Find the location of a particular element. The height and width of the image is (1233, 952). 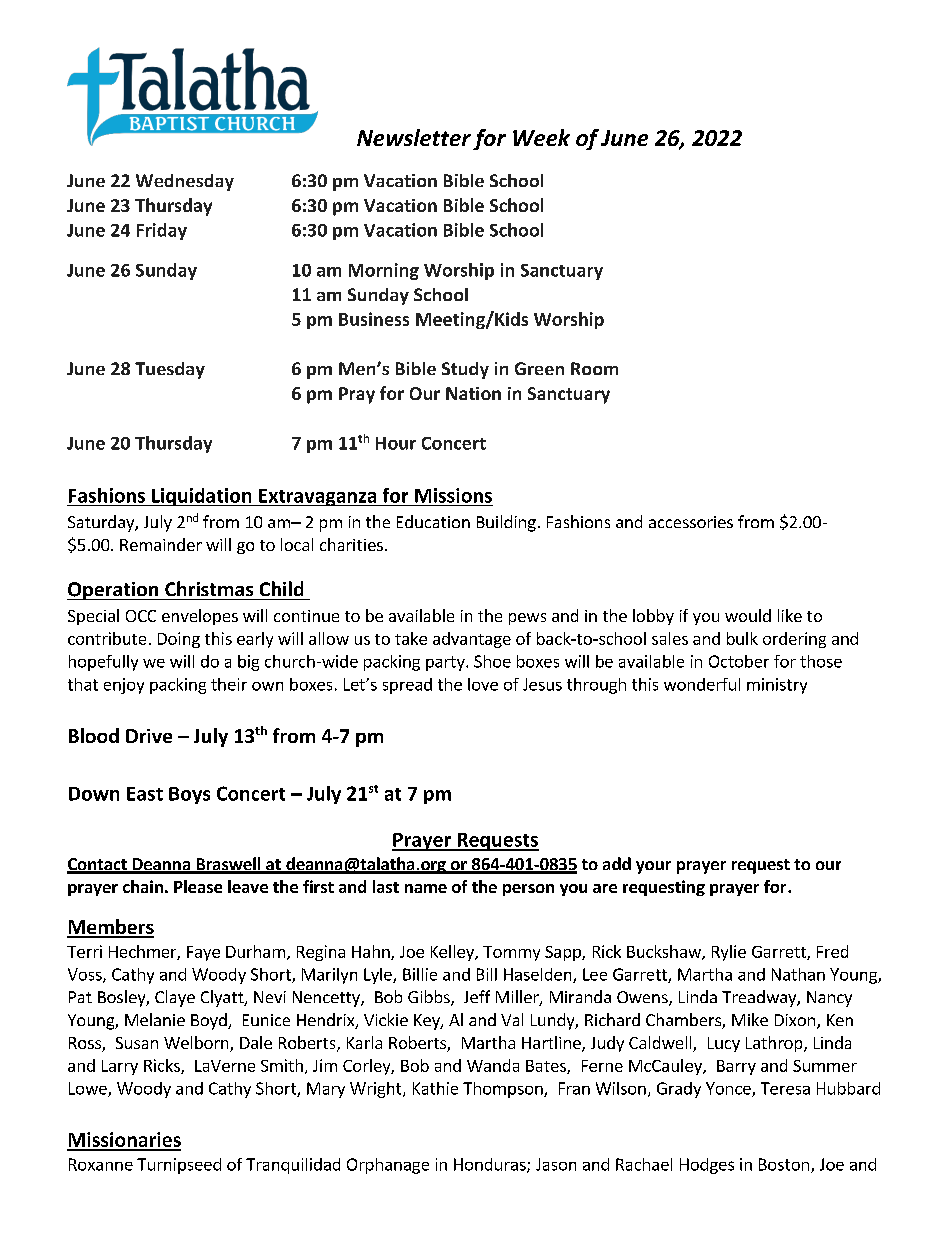

Wednesday is located at coordinates (185, 182).
